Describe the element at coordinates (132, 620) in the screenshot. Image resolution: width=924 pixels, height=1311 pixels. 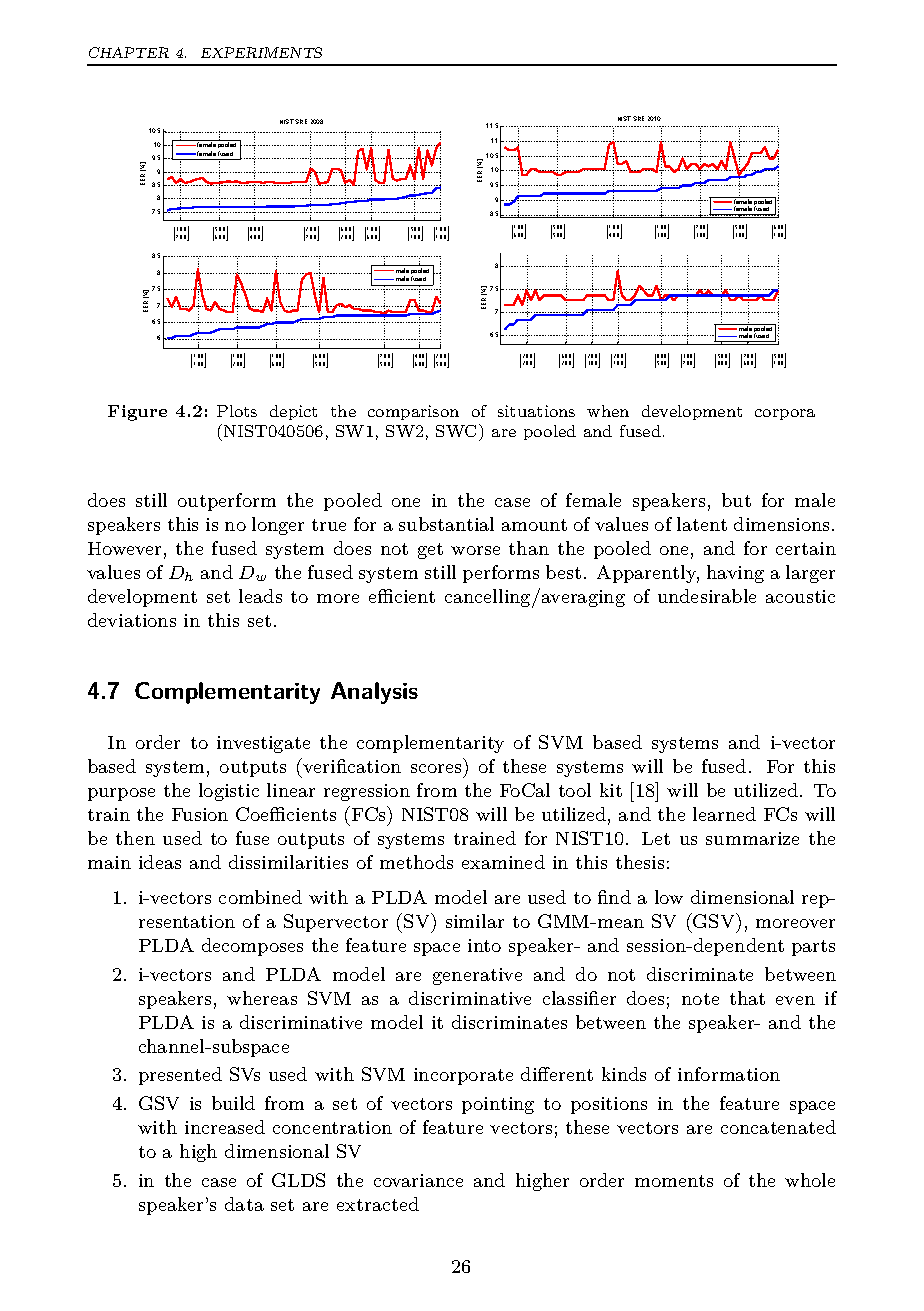
I see `deviations` at that location.
